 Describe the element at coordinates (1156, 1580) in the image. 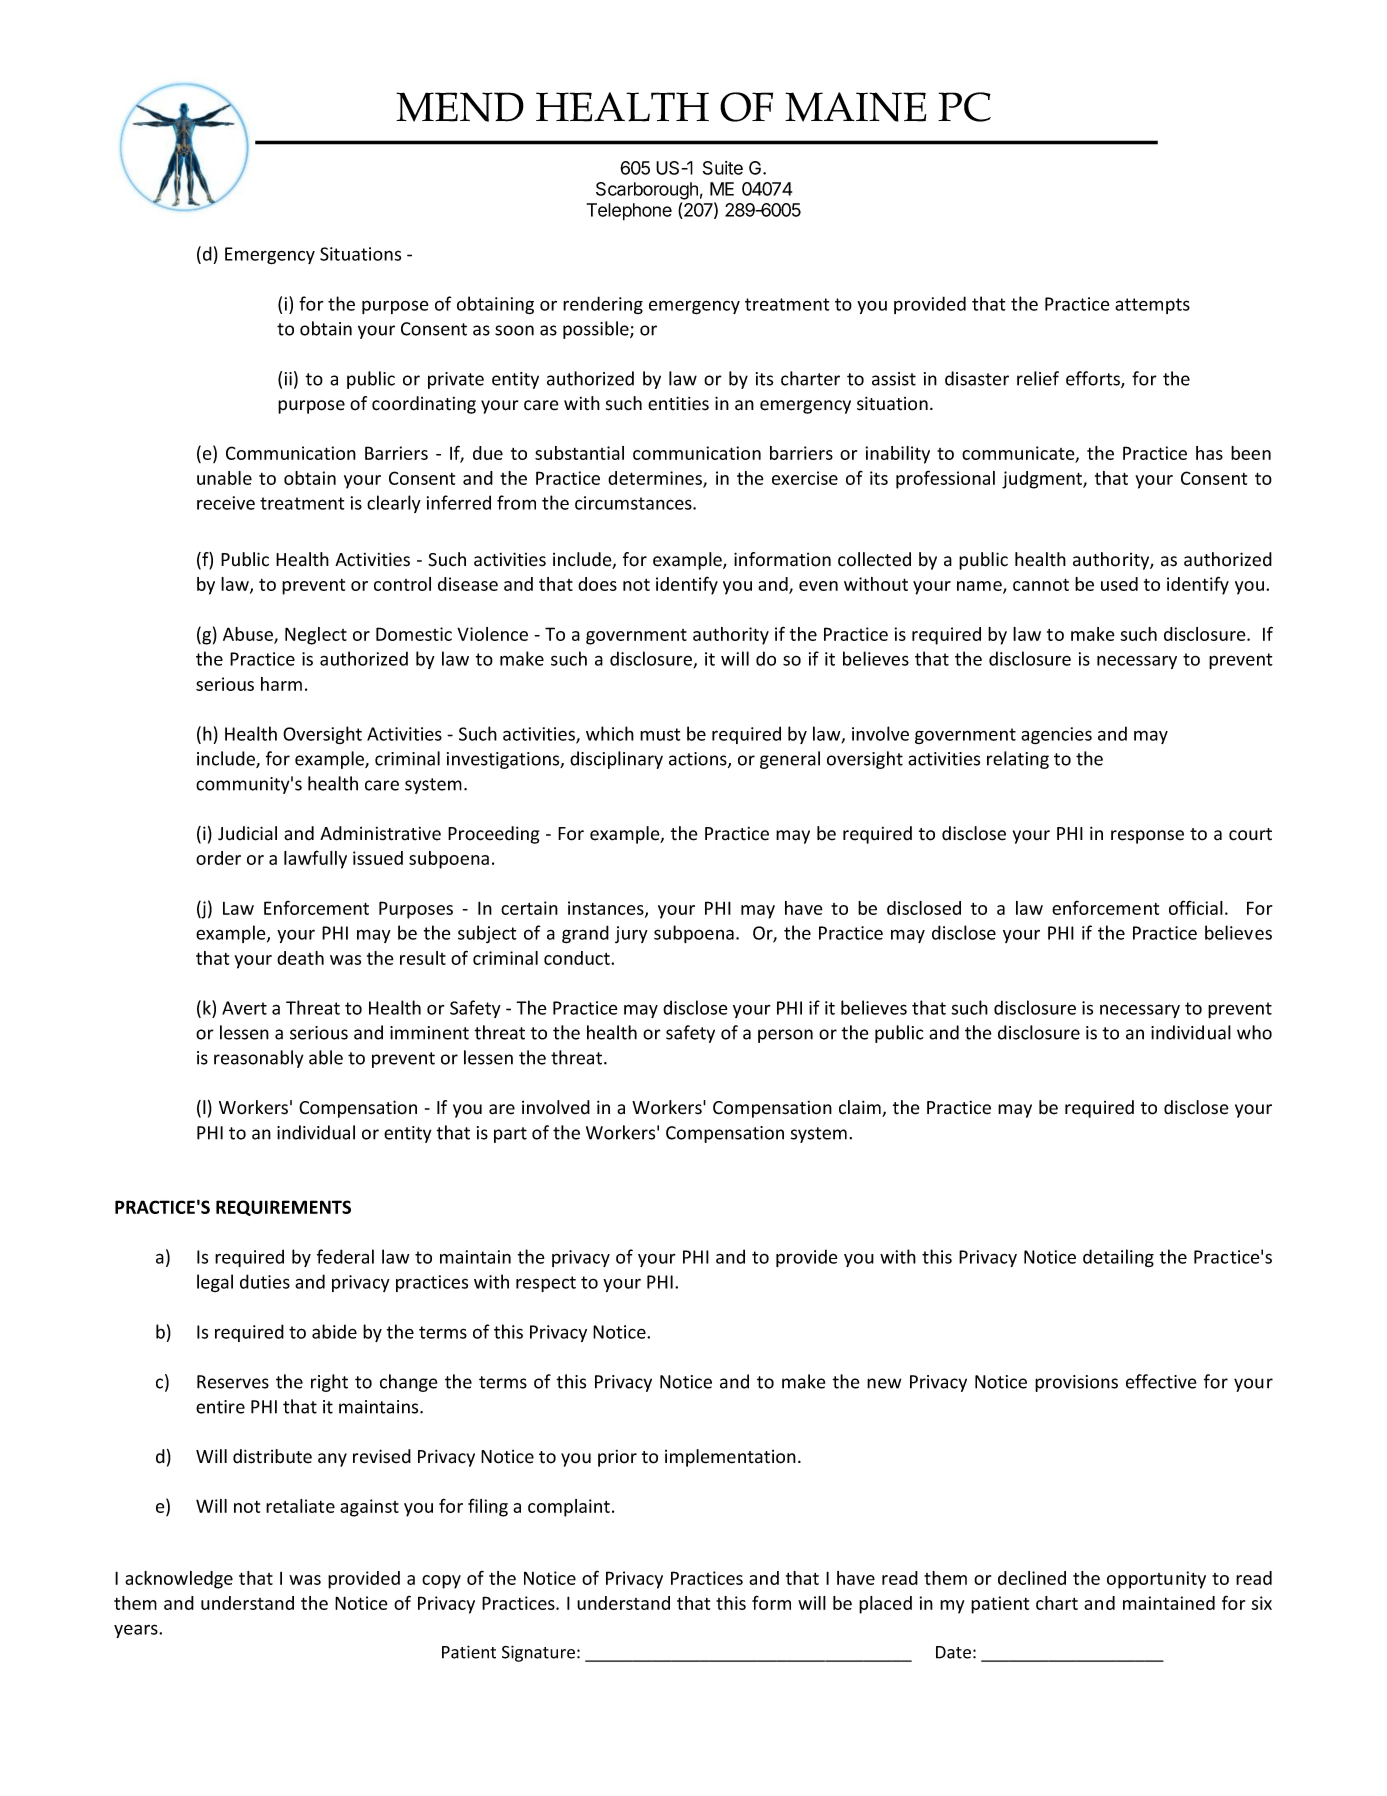

I see `opportunity` at that location.
